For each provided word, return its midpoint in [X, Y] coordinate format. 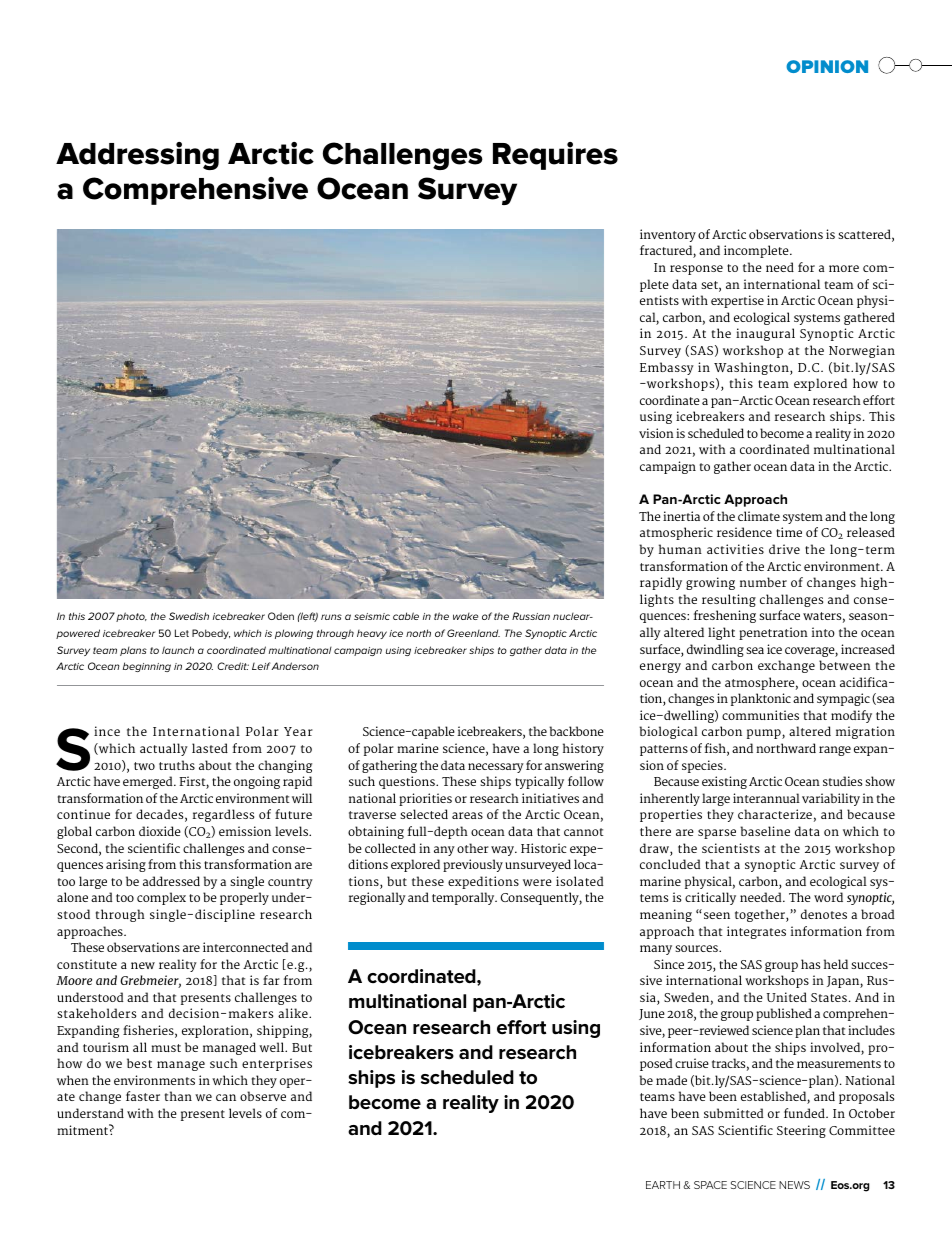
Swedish [189, 616]
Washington [752, 368]
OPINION [827, 66]
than [178, 1096]
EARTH [663, 1185]
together [761, 915]
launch [178, 650]
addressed [171, 881]
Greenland [473, 633]
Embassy [667, 368]
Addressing [137, 156]
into [823, 632]
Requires [555, 156]
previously [473, 865]
